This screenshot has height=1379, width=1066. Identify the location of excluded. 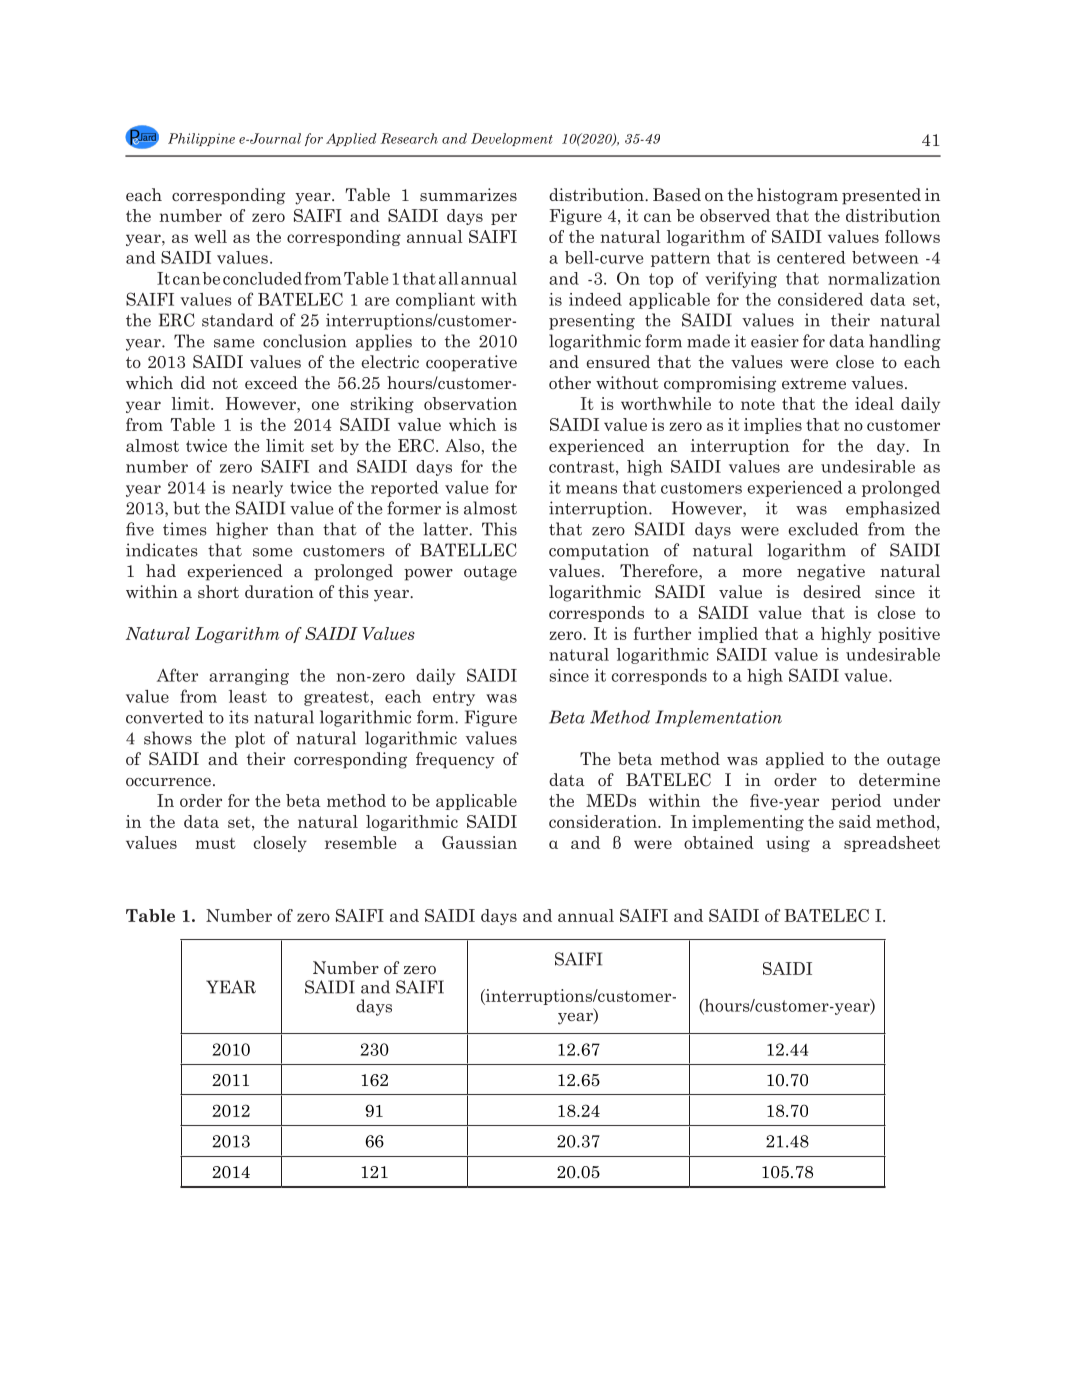
(823, 529).
